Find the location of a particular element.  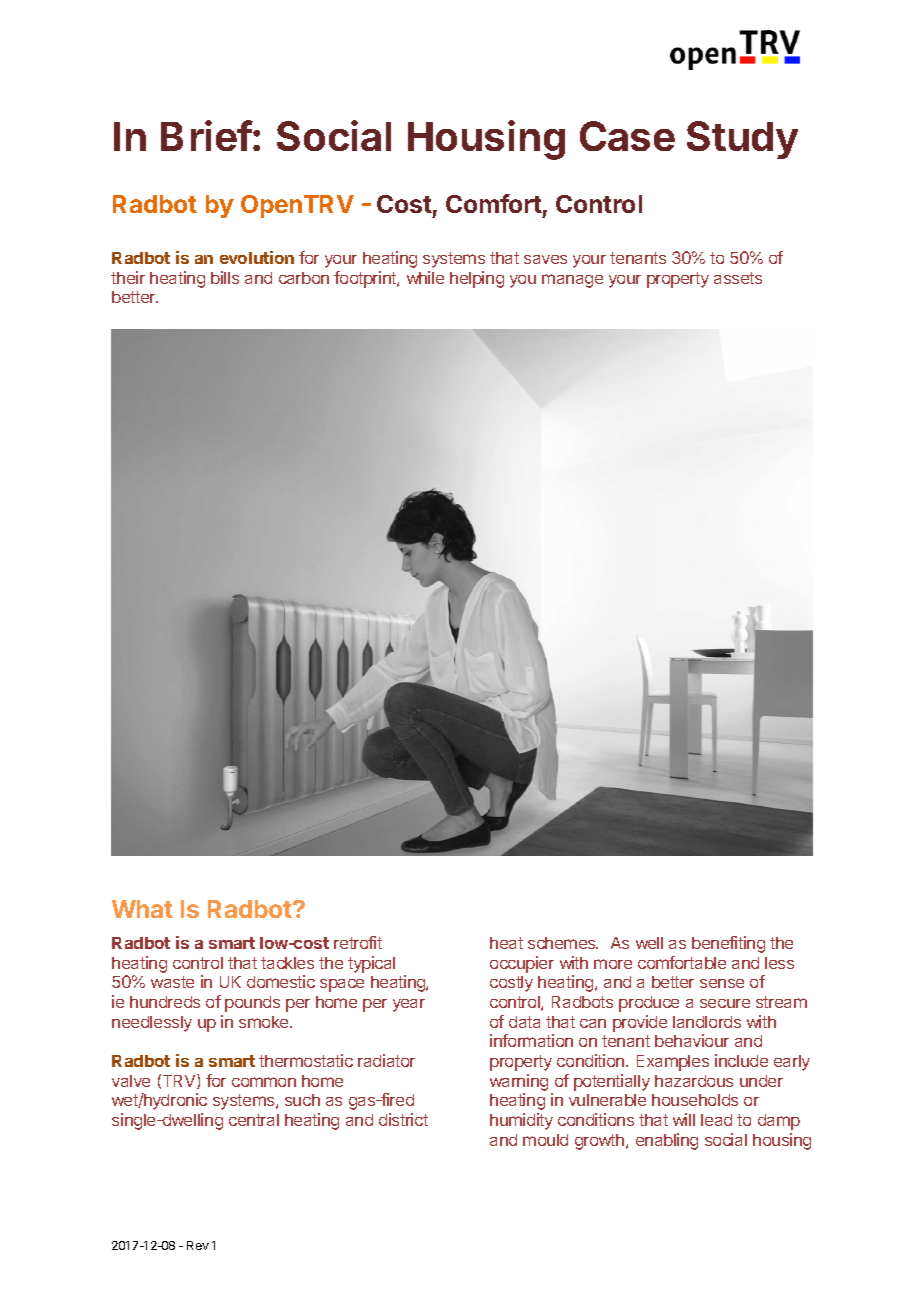

waste is located at coordinates (172, 982).
